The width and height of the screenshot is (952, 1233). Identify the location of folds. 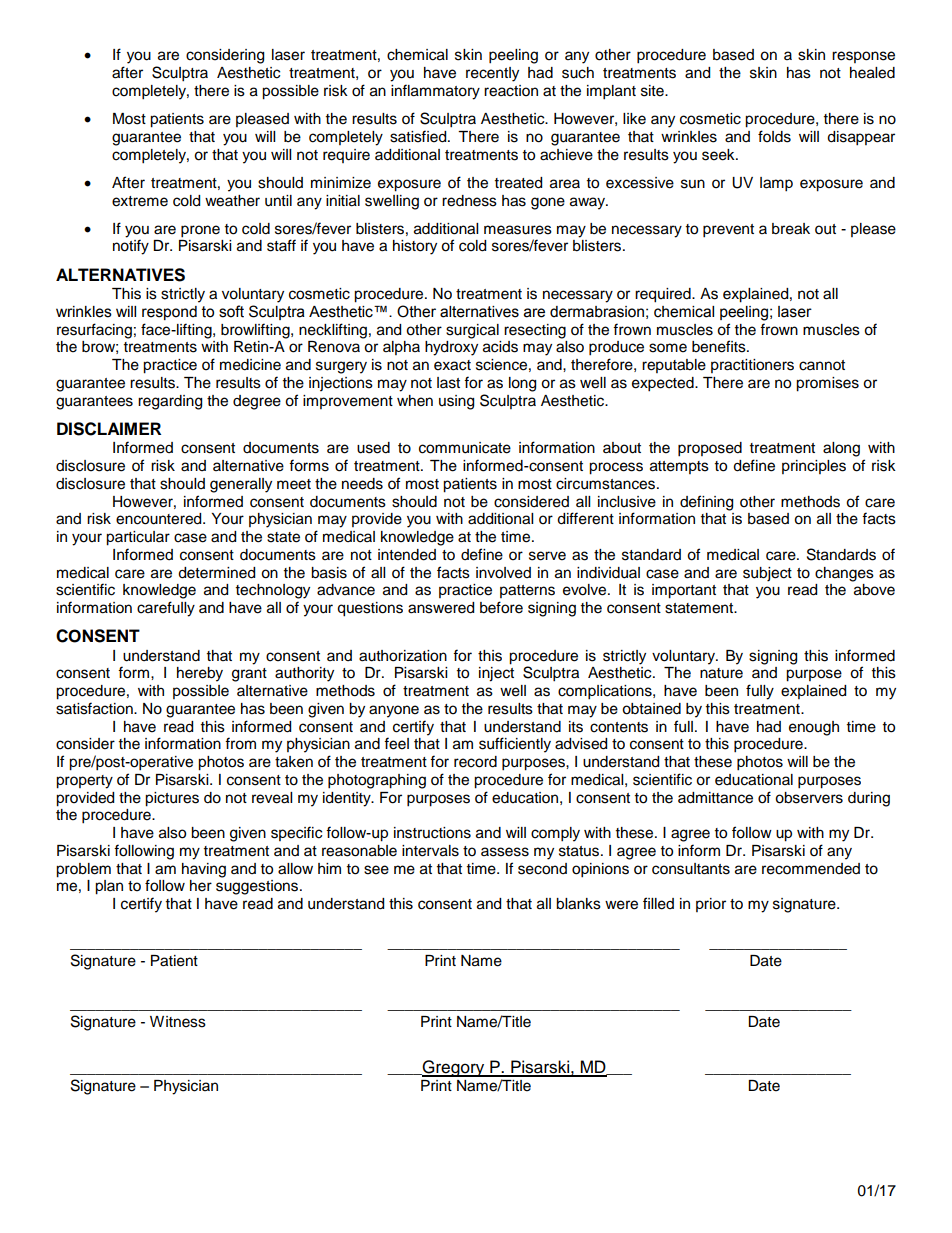
(774, 136).
